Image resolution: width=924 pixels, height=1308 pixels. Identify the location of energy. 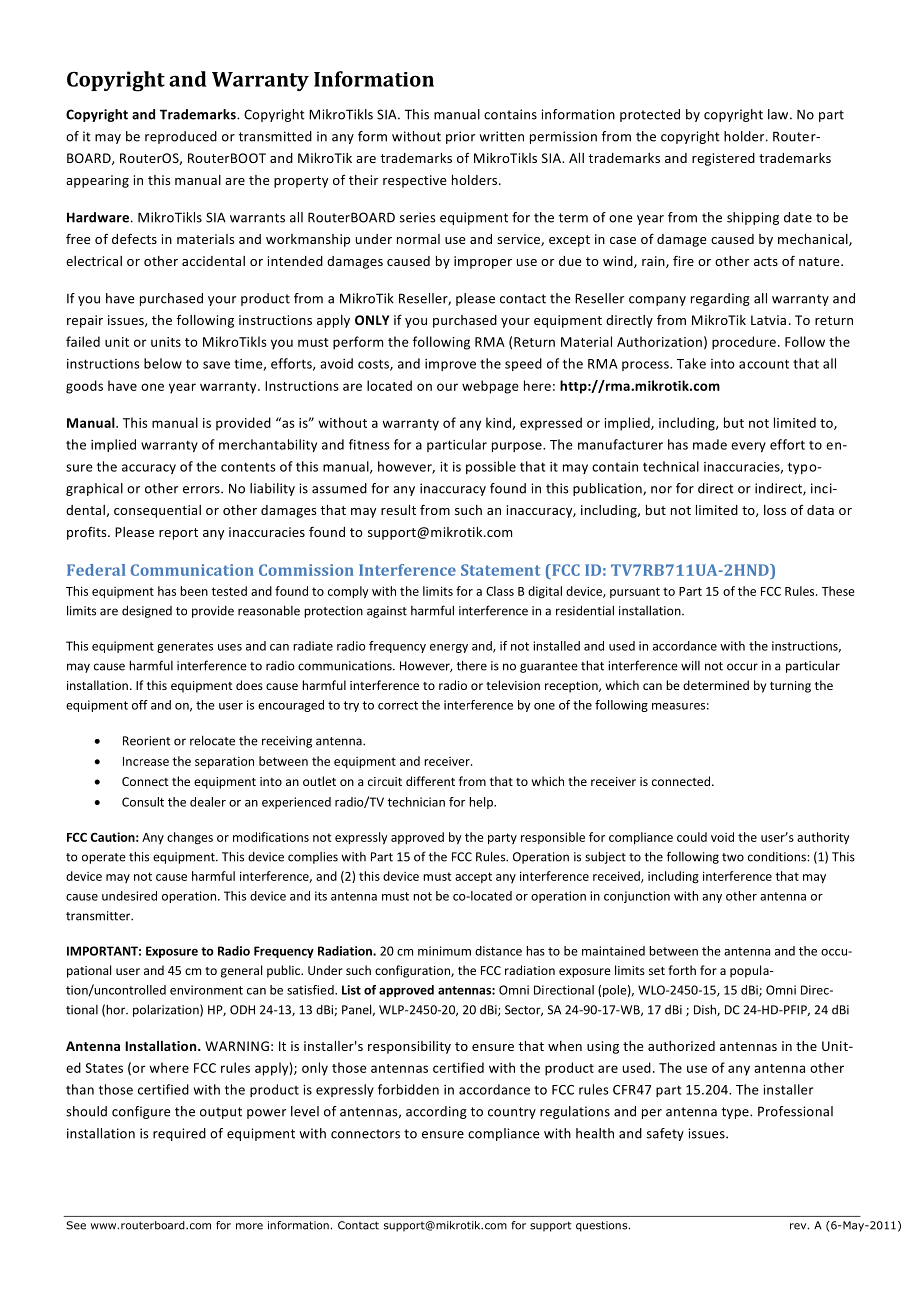
(449, 648).
